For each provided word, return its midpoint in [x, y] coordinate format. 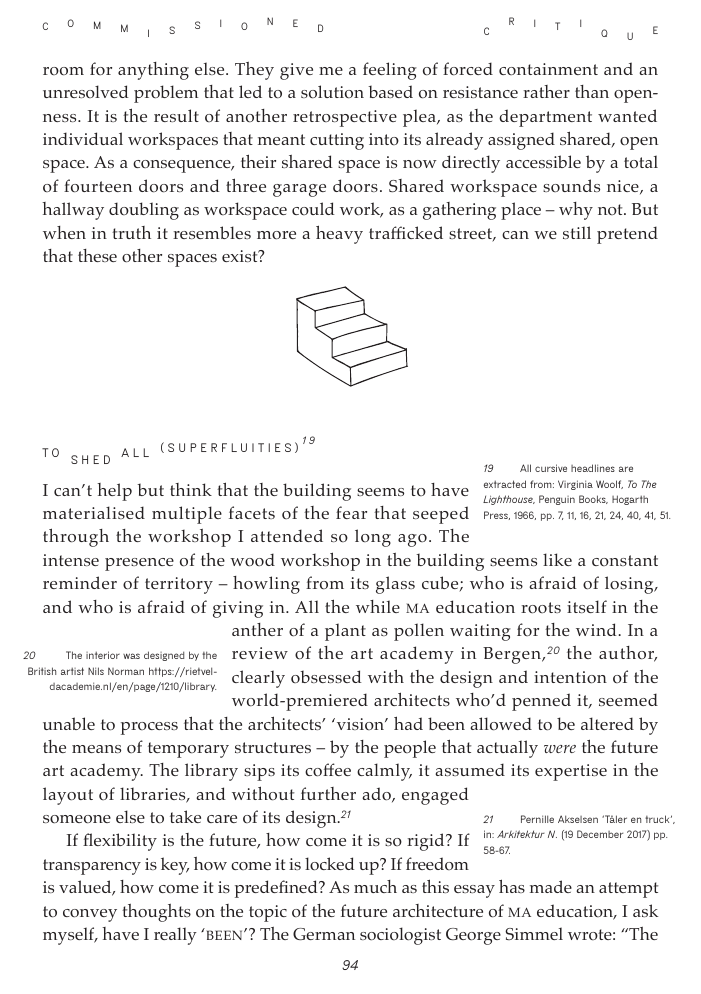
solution [332, 92]
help [114, 492]
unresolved [86, 92]
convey [90, 915]
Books [593, 499]
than [592, 91]
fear [351, 512]
